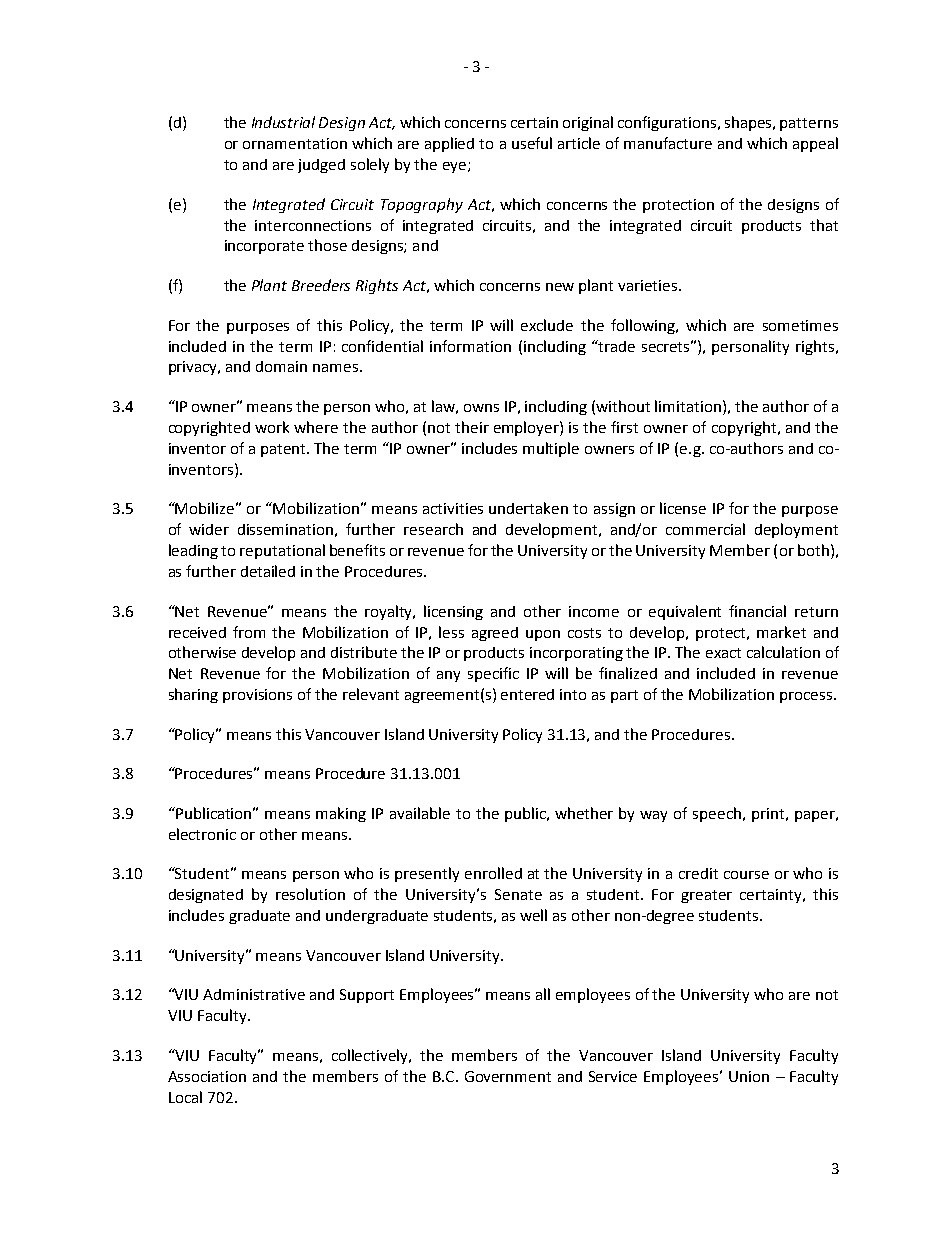  I want to click on speech, so click(717, 814).
